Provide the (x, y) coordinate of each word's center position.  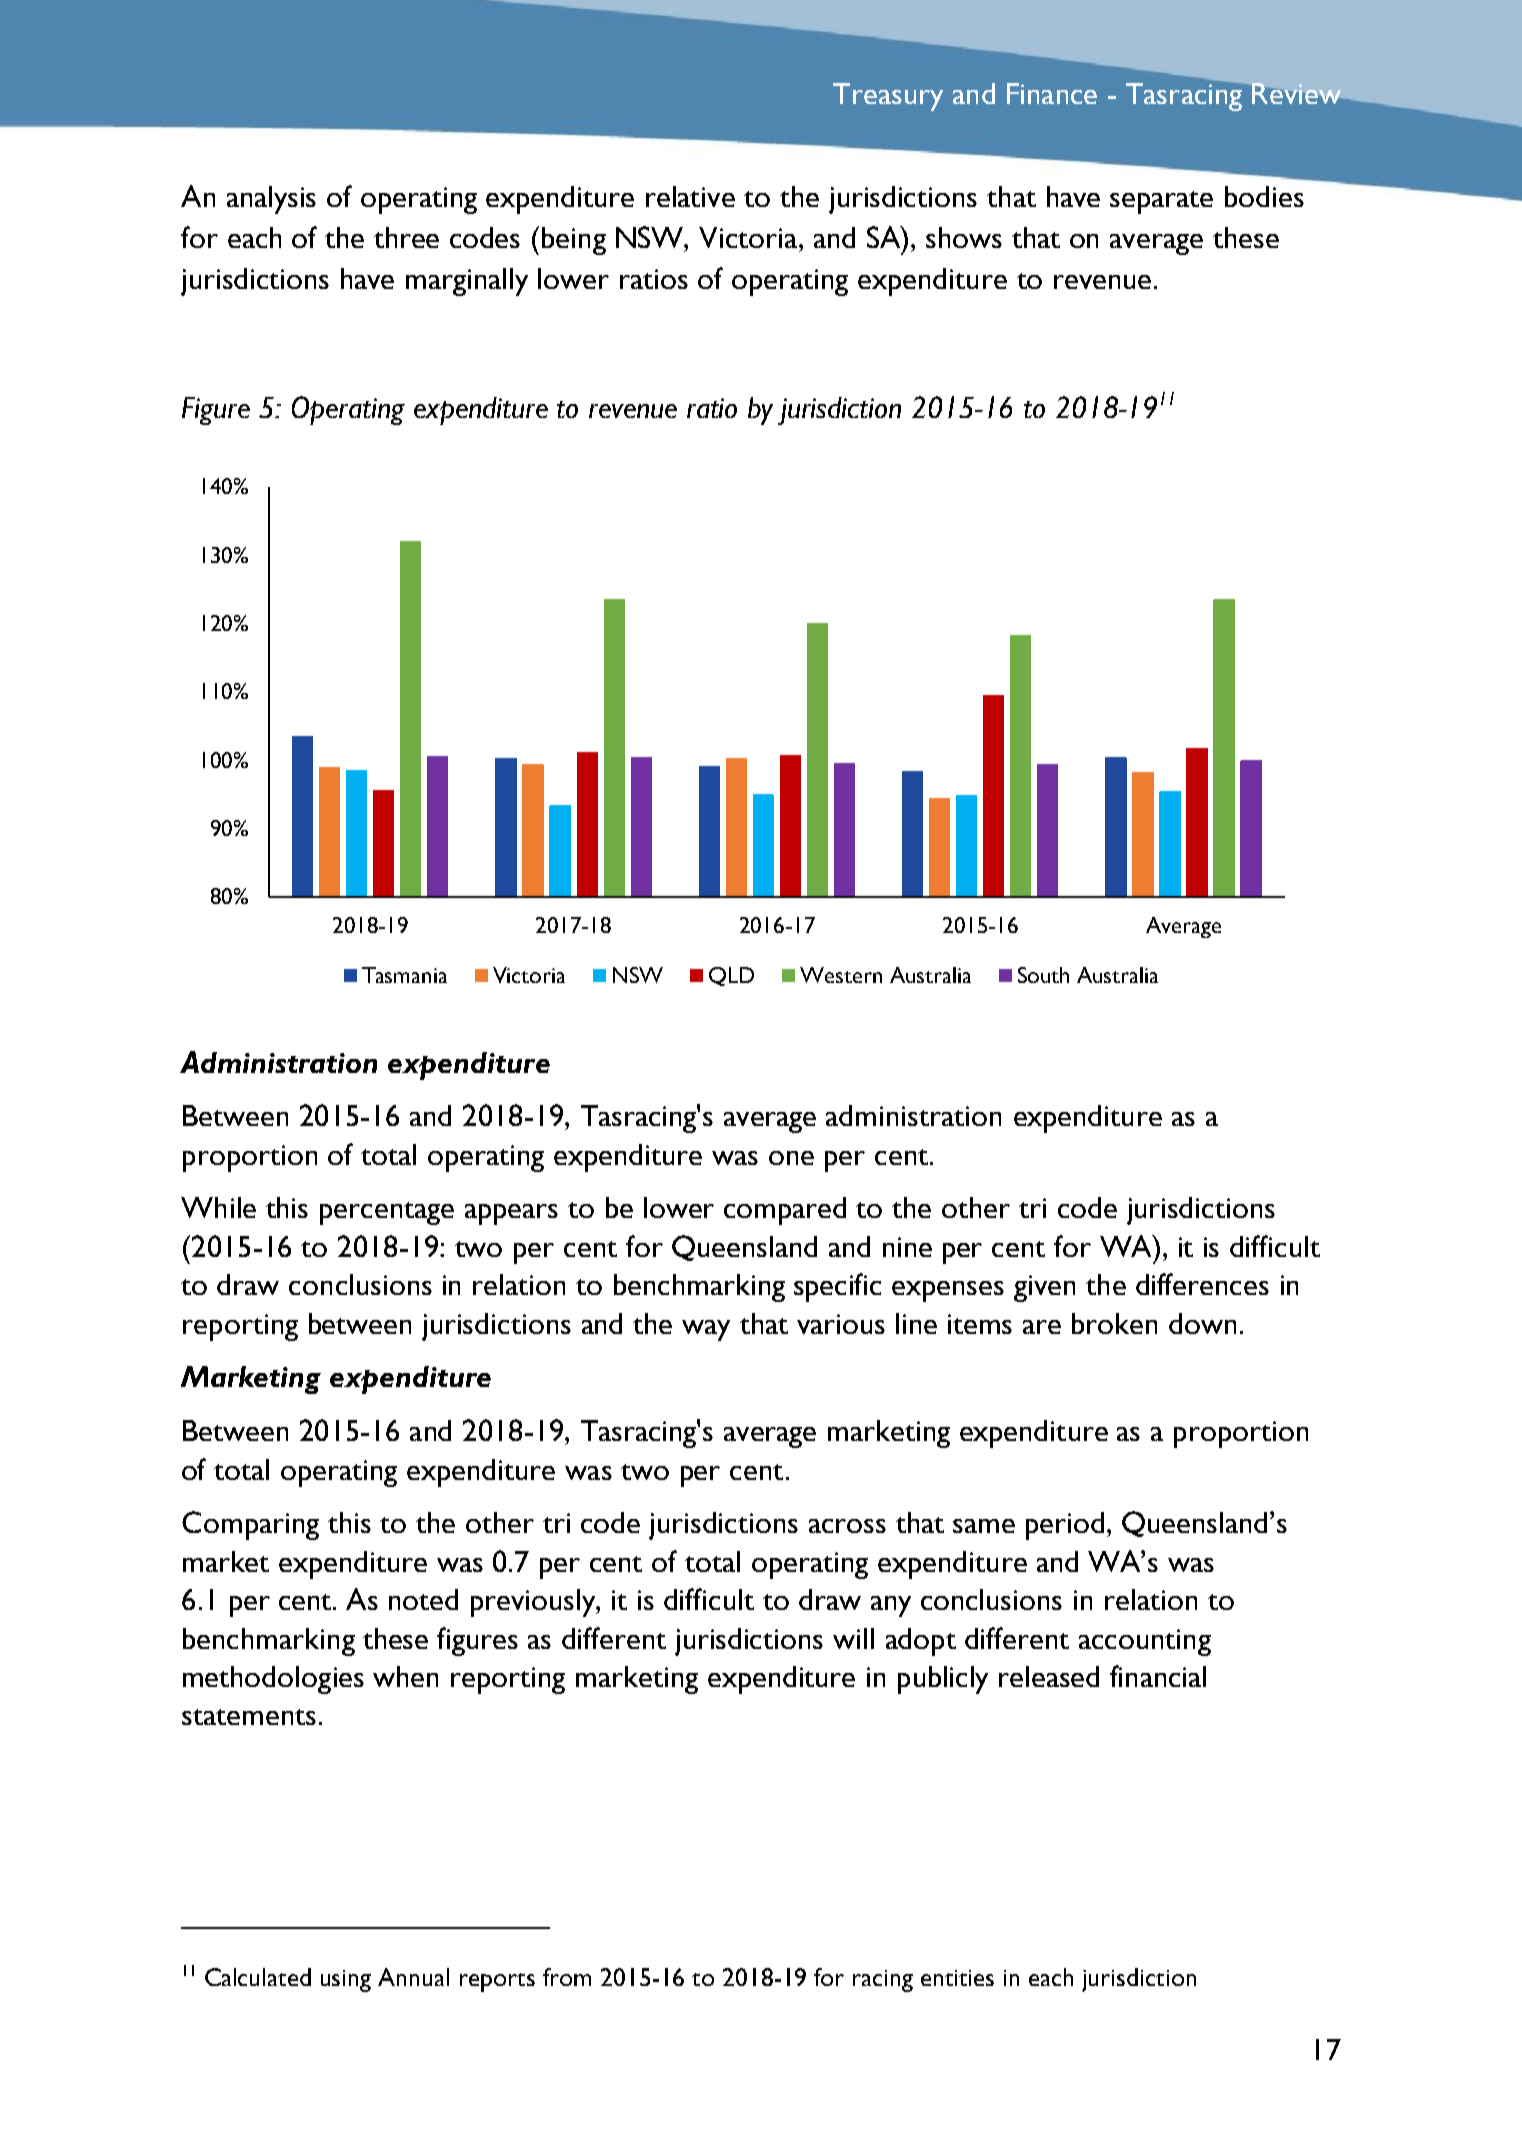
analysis (271, 200)
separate (1161, 202)
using (346, 1981)
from (567, 1977)
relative (690, 196)
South (1043, 975)
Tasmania (404, 975)
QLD (731, 976)
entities (957, 1978)
